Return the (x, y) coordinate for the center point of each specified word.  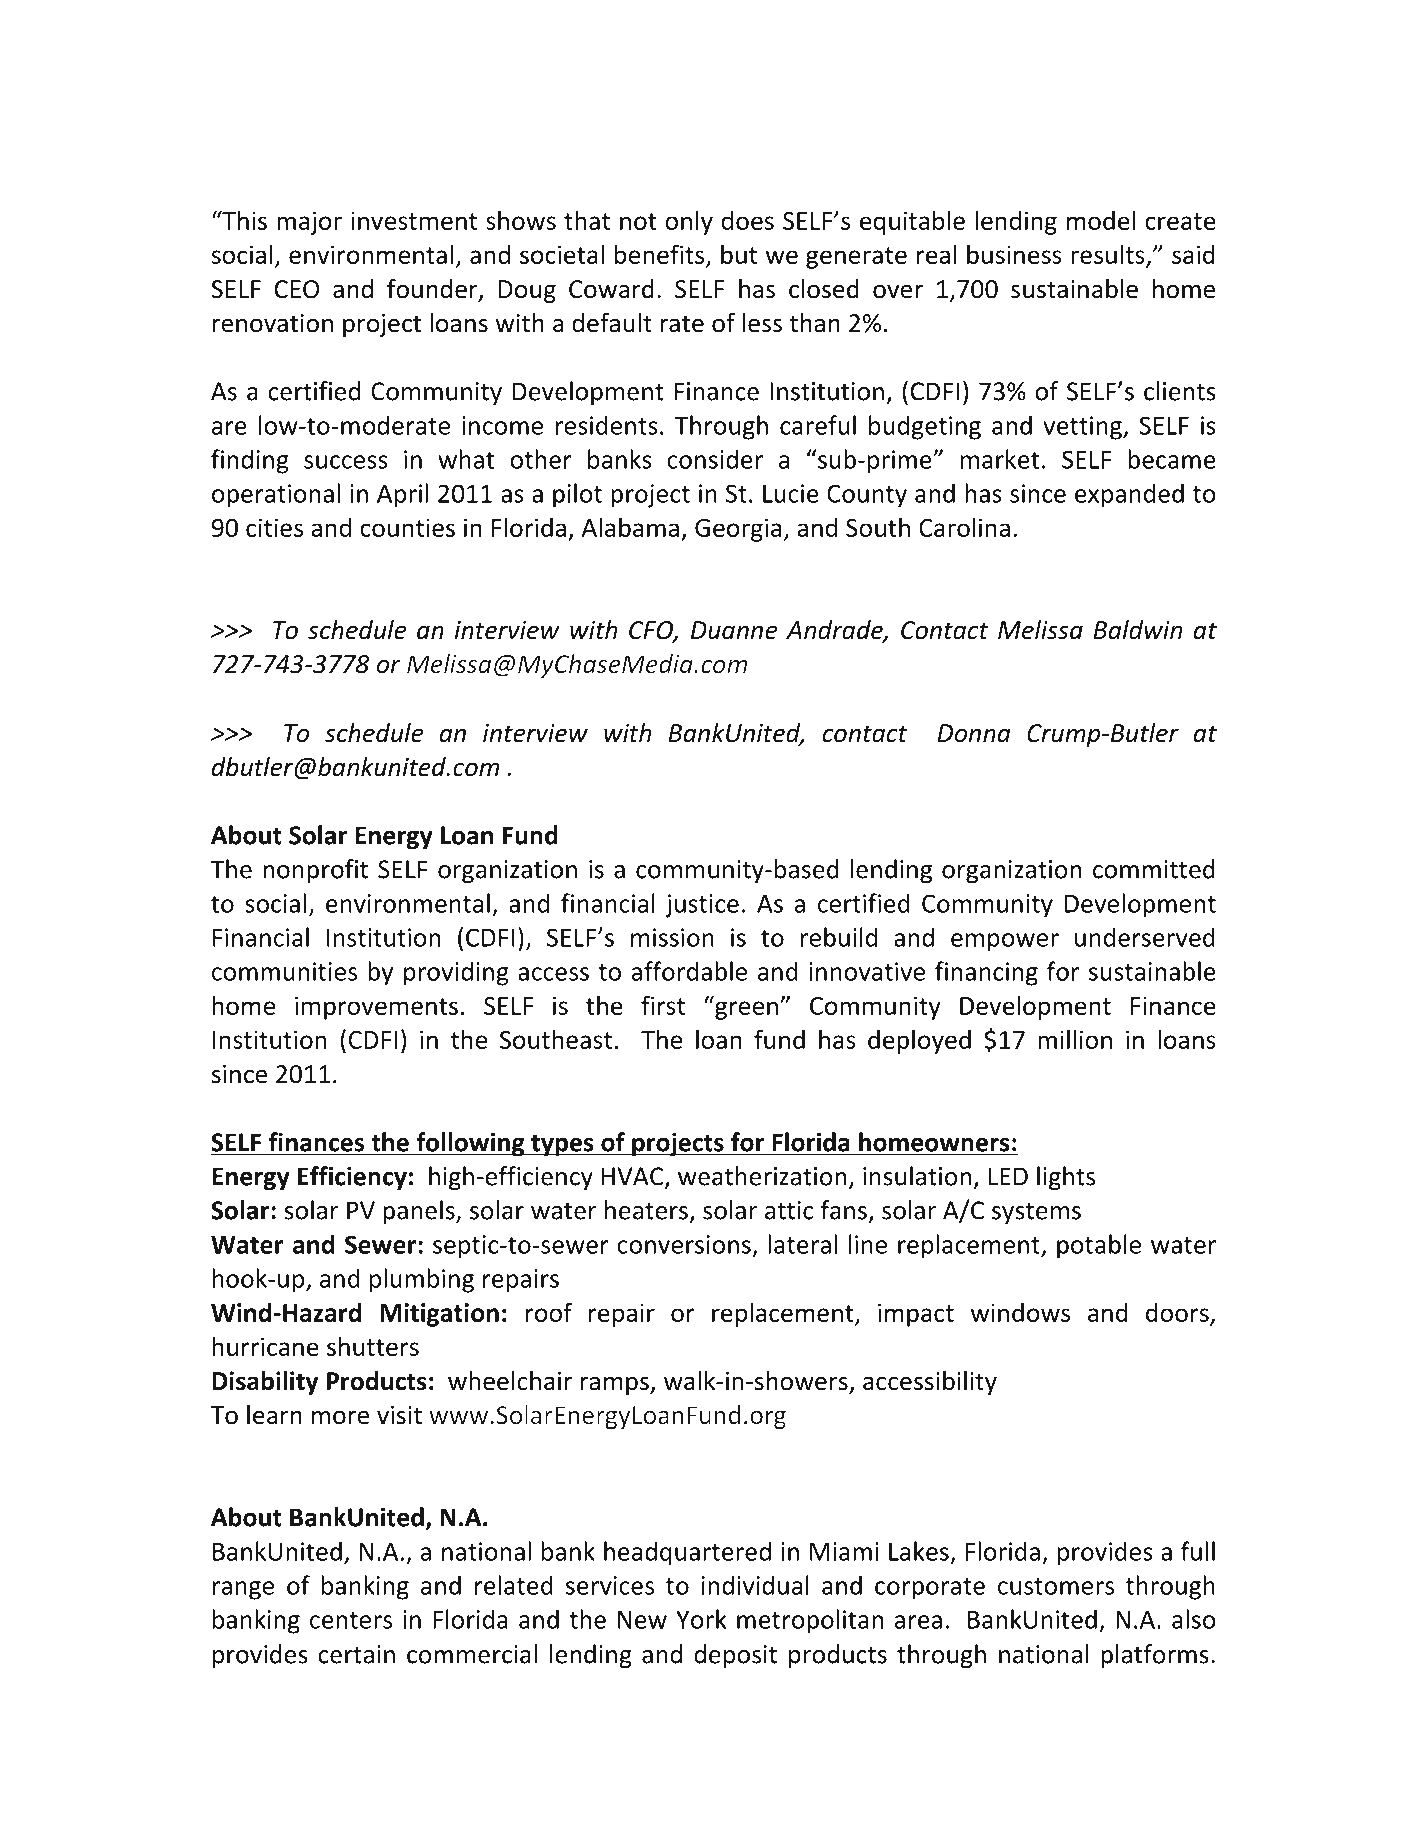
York (701, 1619)
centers (351, 1620)
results (1109, 255)
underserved (1145, 937)
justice (702, 906)
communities (284, 971)
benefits (661, 255)
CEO (297, 289)
